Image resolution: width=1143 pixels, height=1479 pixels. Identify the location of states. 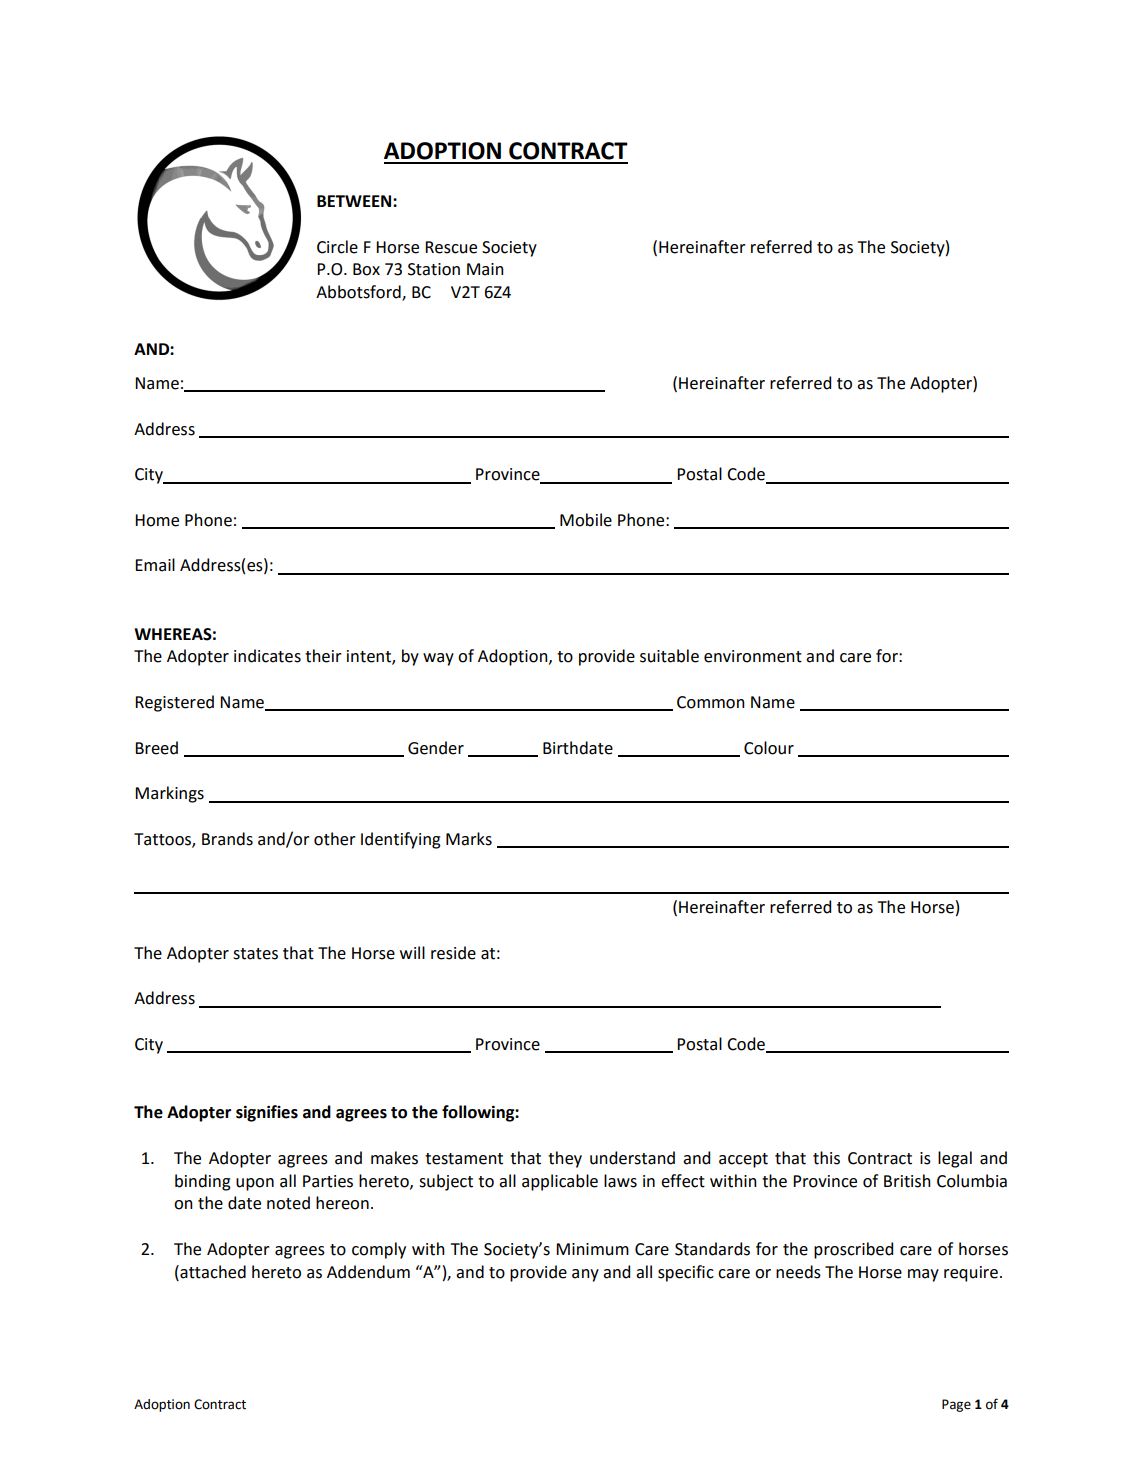
(255, 954).
